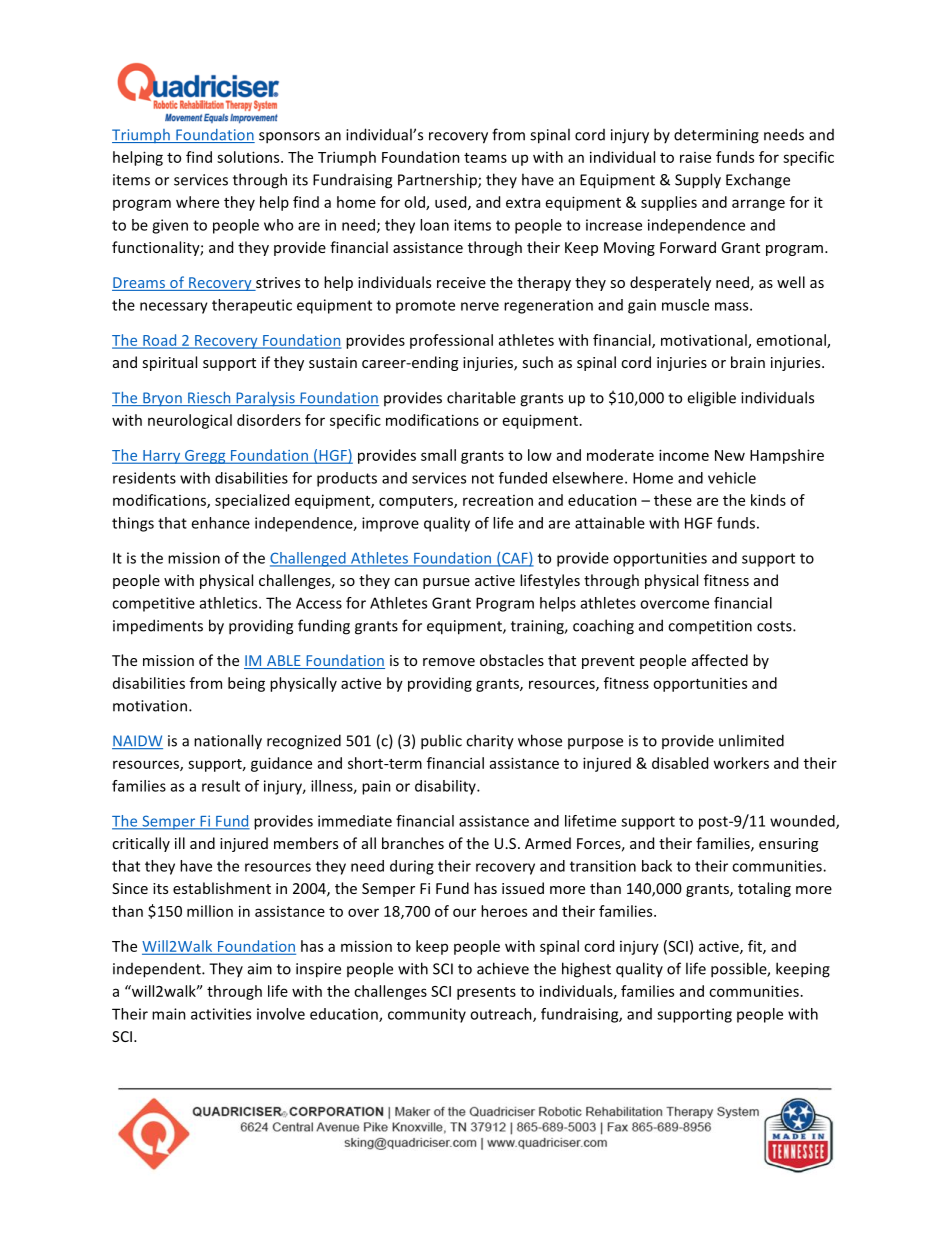 The width and height of the document is (952, 1233). What do you see at coordinates (228, 742) in the document?
I see `nationally` at bounding box center [228, 742].
